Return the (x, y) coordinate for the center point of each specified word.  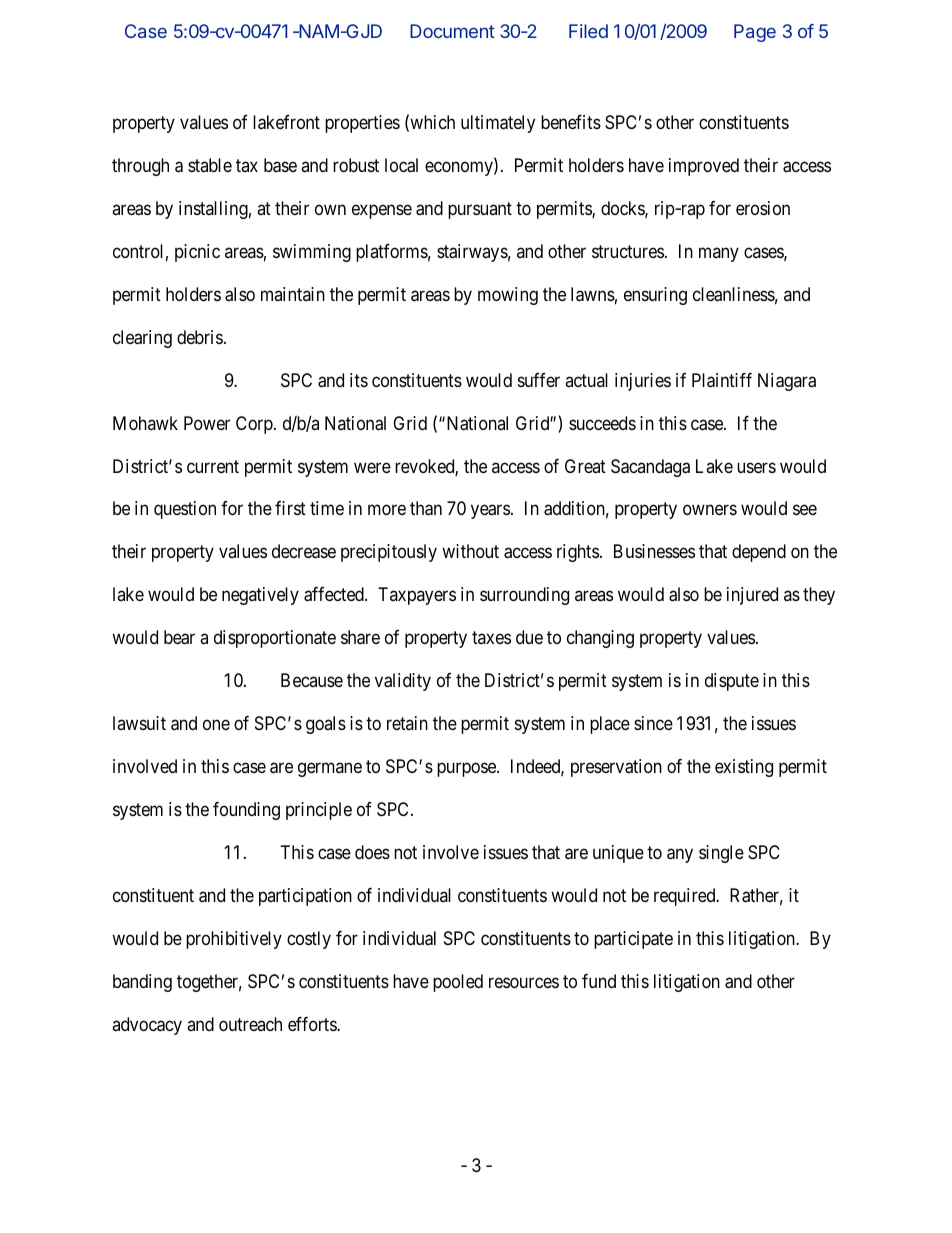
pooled (458, 983)
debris (200, 337)
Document (452, 31)
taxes (491, 638)
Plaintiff (722, 380)
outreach (250, 1024)
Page (755, 33)
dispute (732, 682)
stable (210, 165)
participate (633, 940)
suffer (539, 380)
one (216, 725)
